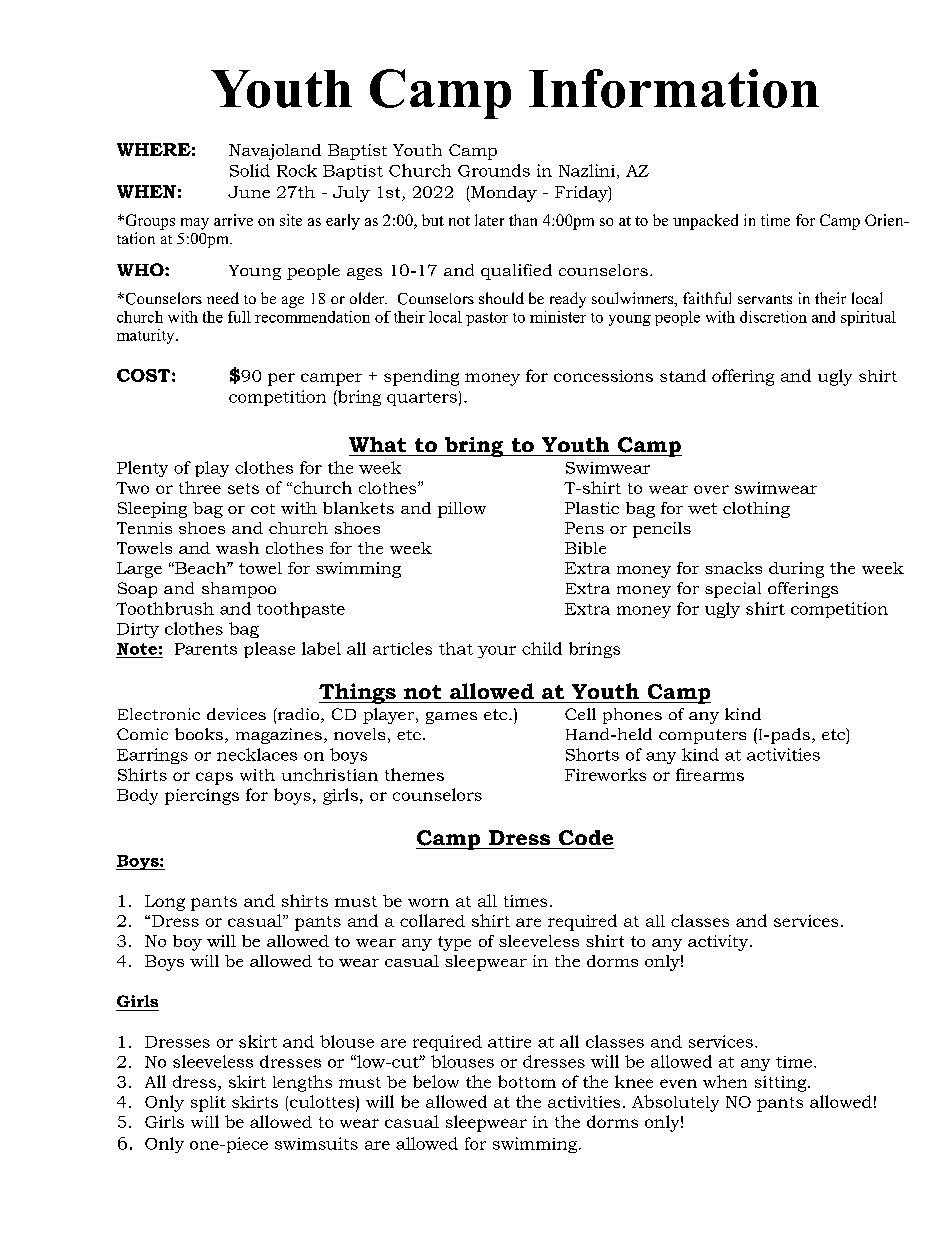 The image size is (952, 1233). Describe the element at coordinates (239, 317) in the document. I see `full` at that location.
